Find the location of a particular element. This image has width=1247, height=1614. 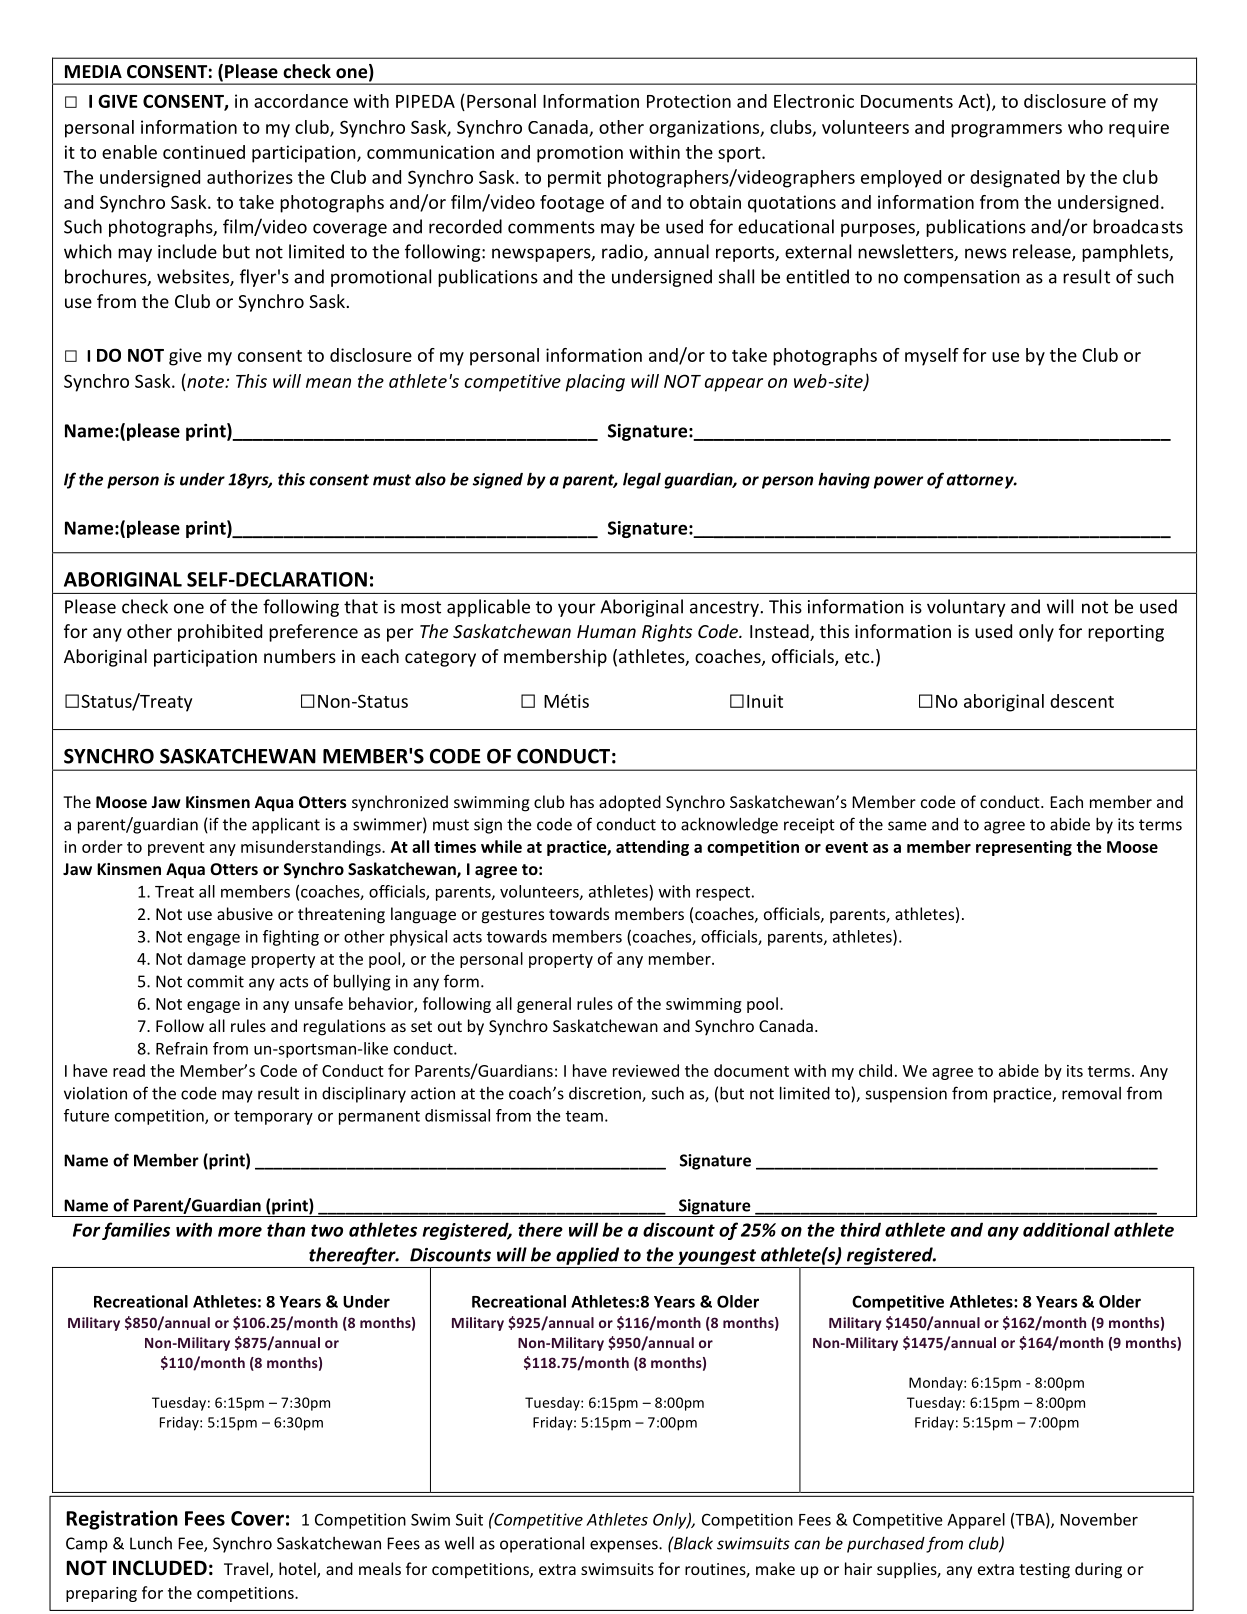

representing is located at coordinates (1024, 848).
